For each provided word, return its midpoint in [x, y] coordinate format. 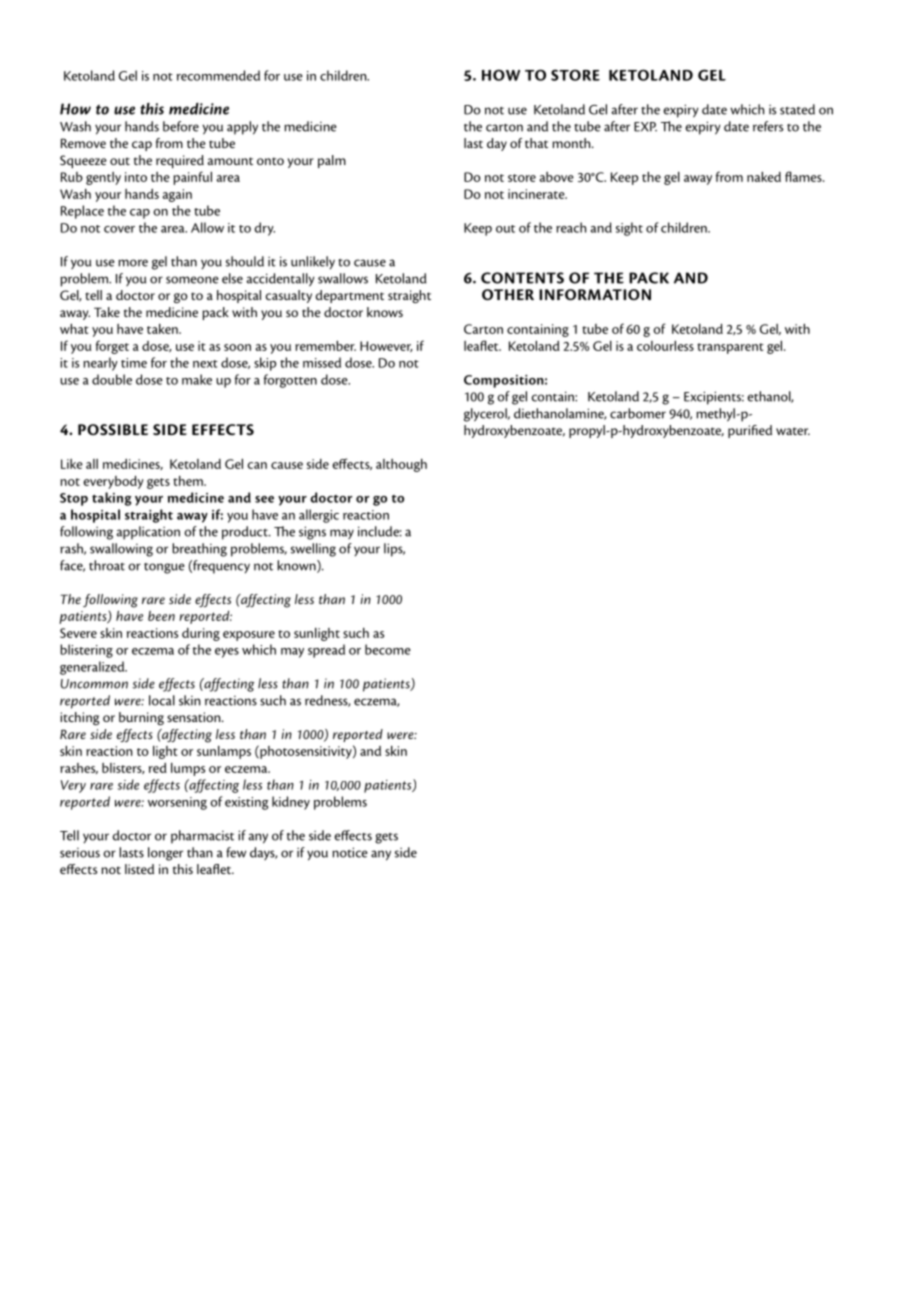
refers [768, 126]
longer [165, 854]
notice [350, 852]
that [536, 143]
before [181, 126]
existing [246, 803]
